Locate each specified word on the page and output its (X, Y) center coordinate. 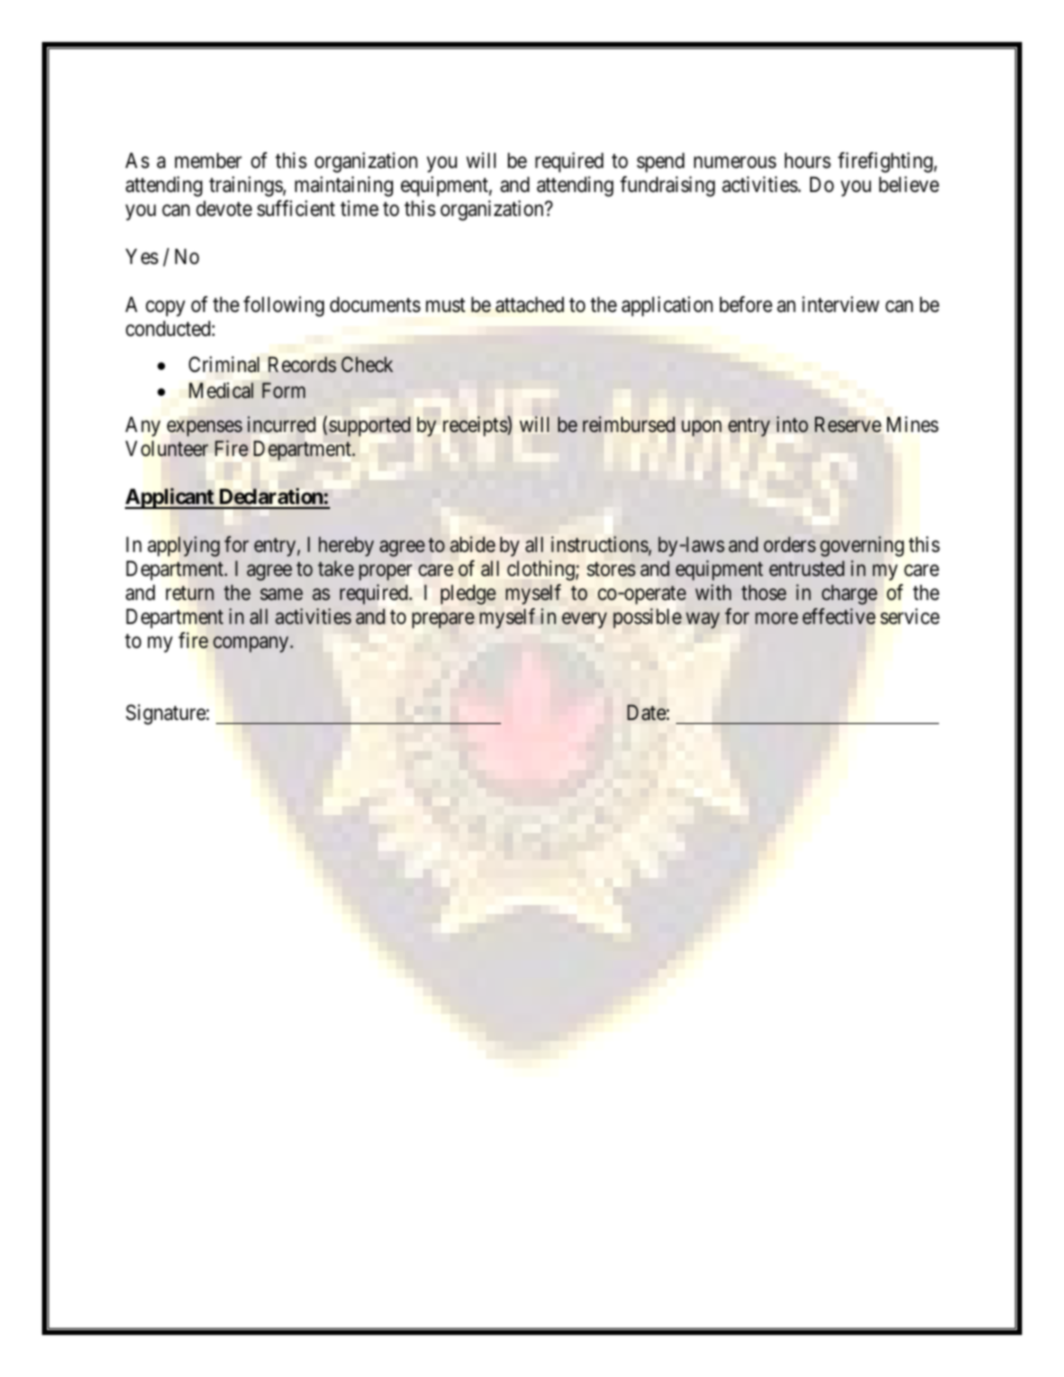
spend (660, 163)
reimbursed (629, 424)
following (283, 306)
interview (840, 304)
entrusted (806, 568)
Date (647, 712)
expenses (204, 428)
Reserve (848, 425)
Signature (166, 714)
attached (530, 305)
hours (808, 161)
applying (184, 546)
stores (611, 569)
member (208, 161)
